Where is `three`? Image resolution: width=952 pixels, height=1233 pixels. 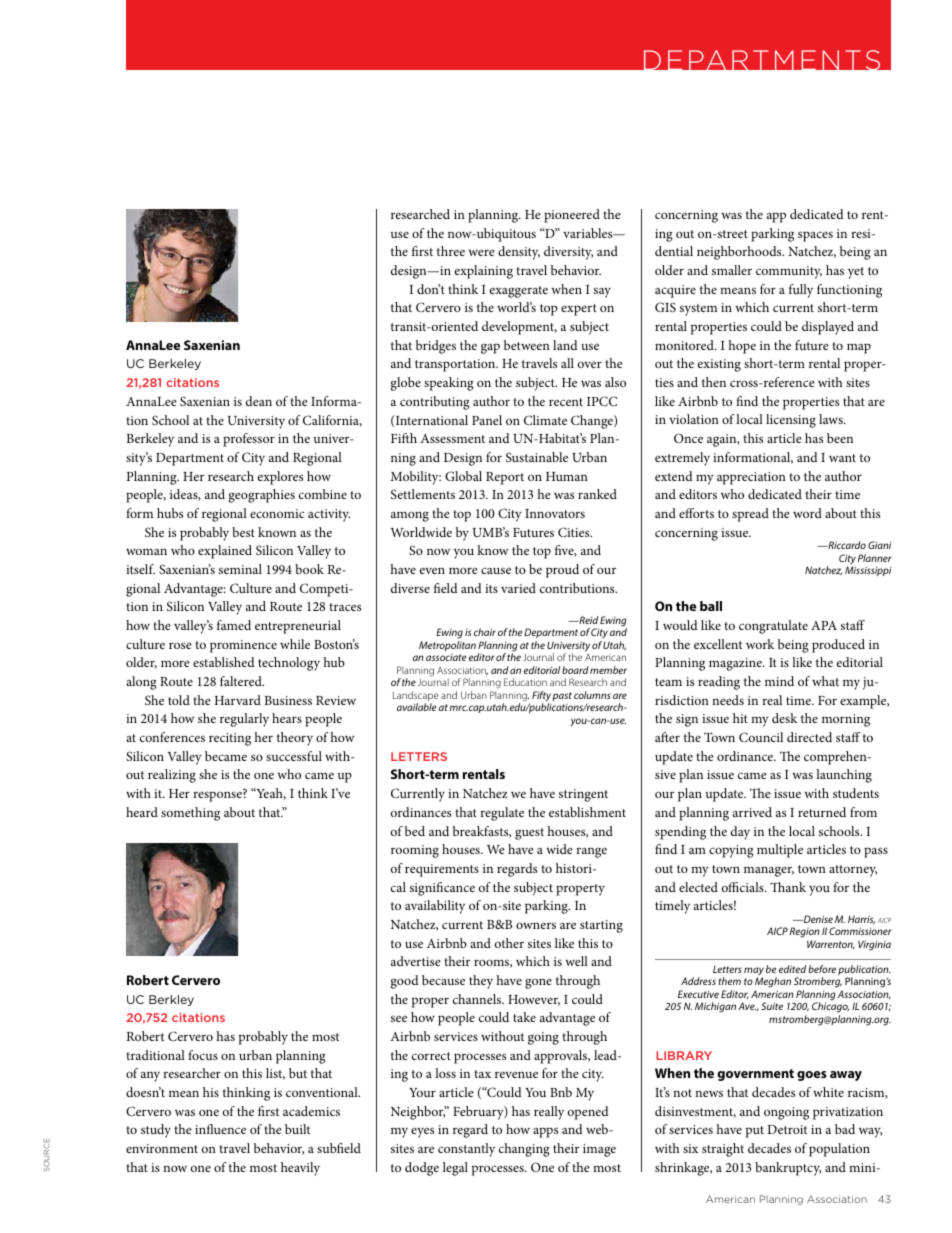 three is located at coordinates (451, 251).
